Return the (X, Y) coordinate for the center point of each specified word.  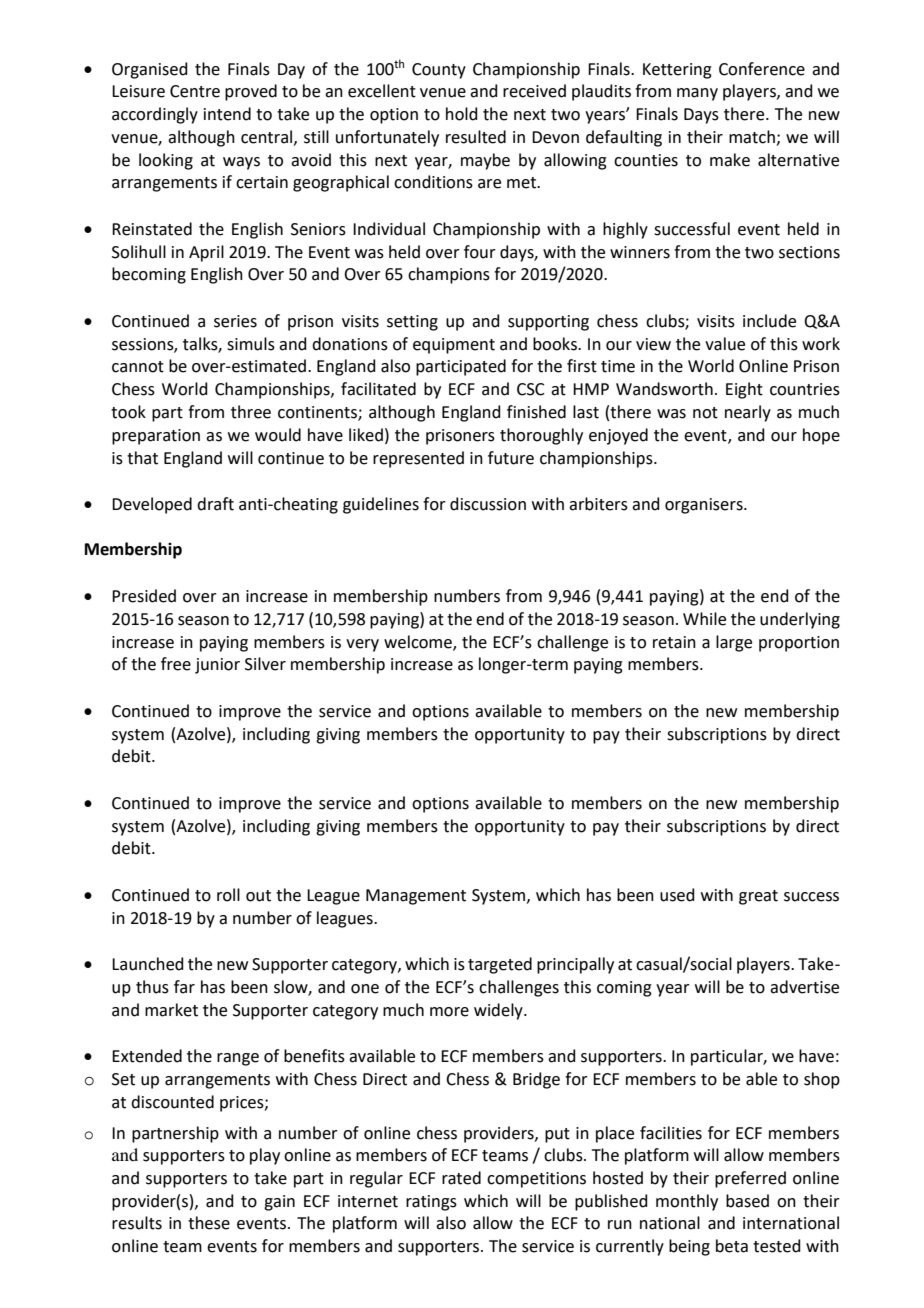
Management (416, 897)
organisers (705, 506)
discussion (488, 504)
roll (228, 895)
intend (227, 114)
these (209, 1223)
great (758, 897)
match (752, 137)
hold (462, 114)
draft (215, 504)
